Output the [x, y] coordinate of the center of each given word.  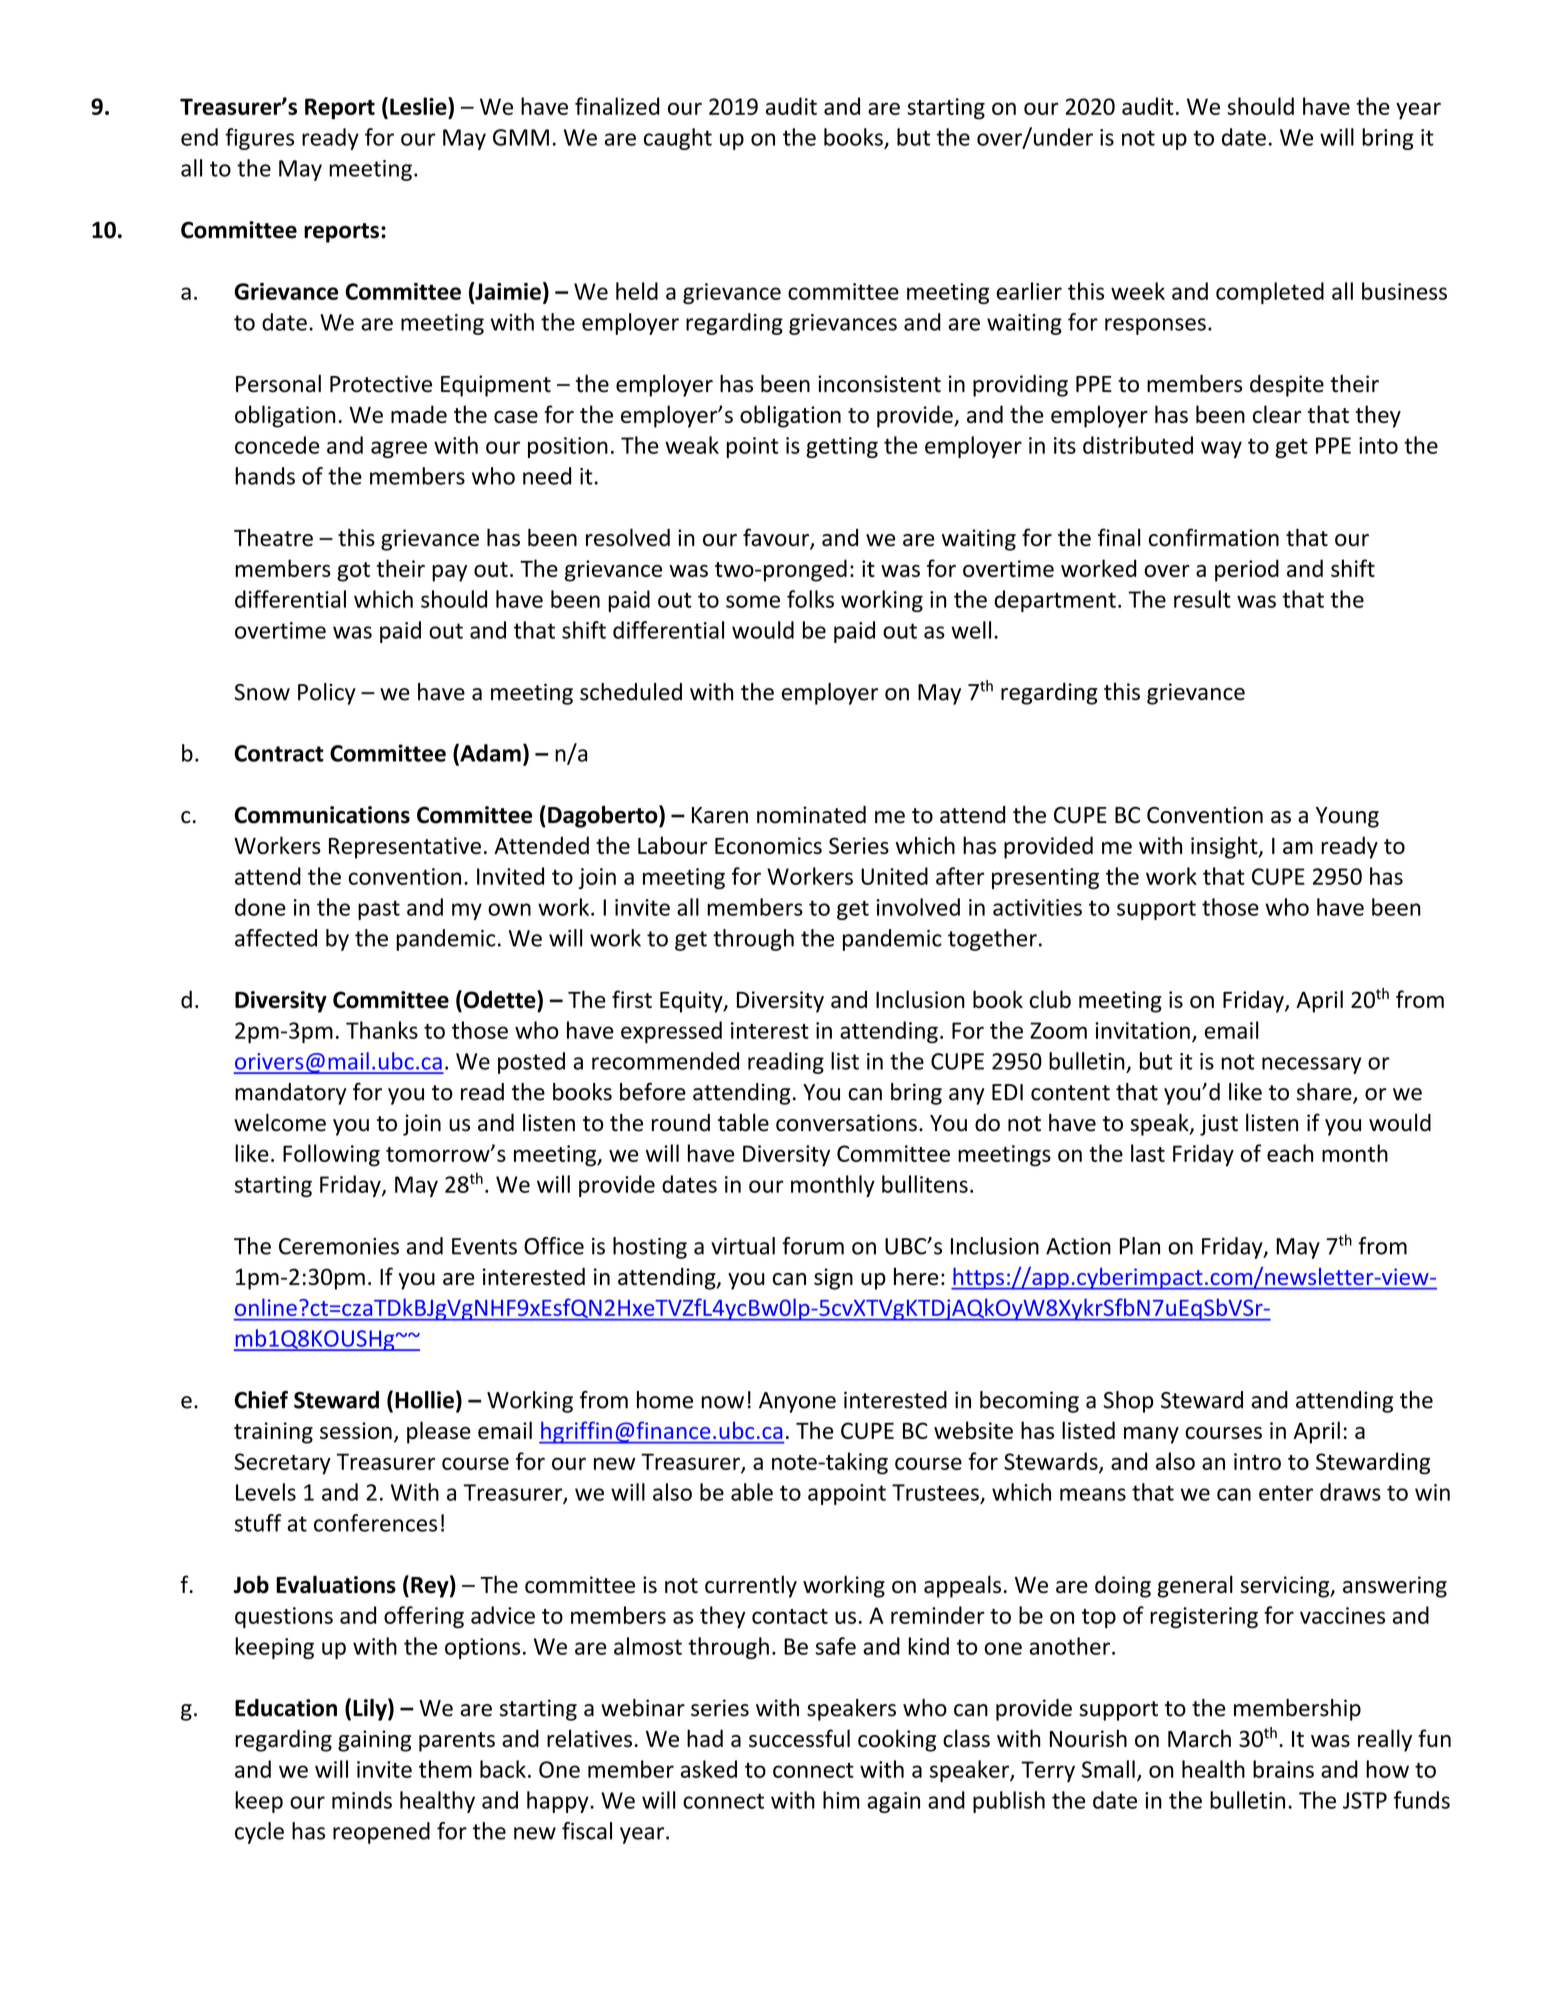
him [841, 1800]
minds [362, 1800]
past [379, 910]
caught [678, 139]
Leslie [419, 106]
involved [918, 907]
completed [1270, 293]
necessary [1311, 1065]
